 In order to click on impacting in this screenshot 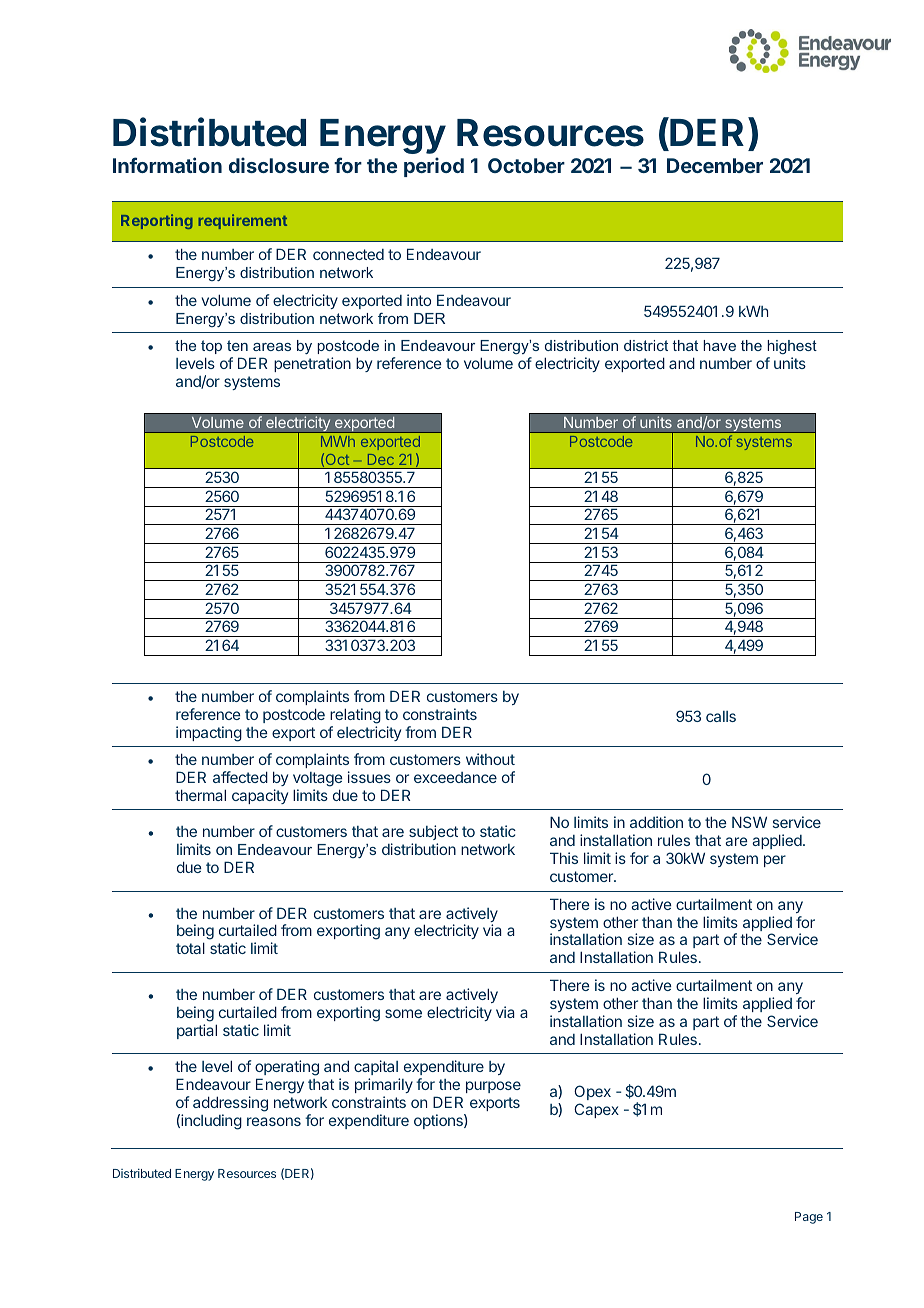, I will do `click(209, 734)`.
